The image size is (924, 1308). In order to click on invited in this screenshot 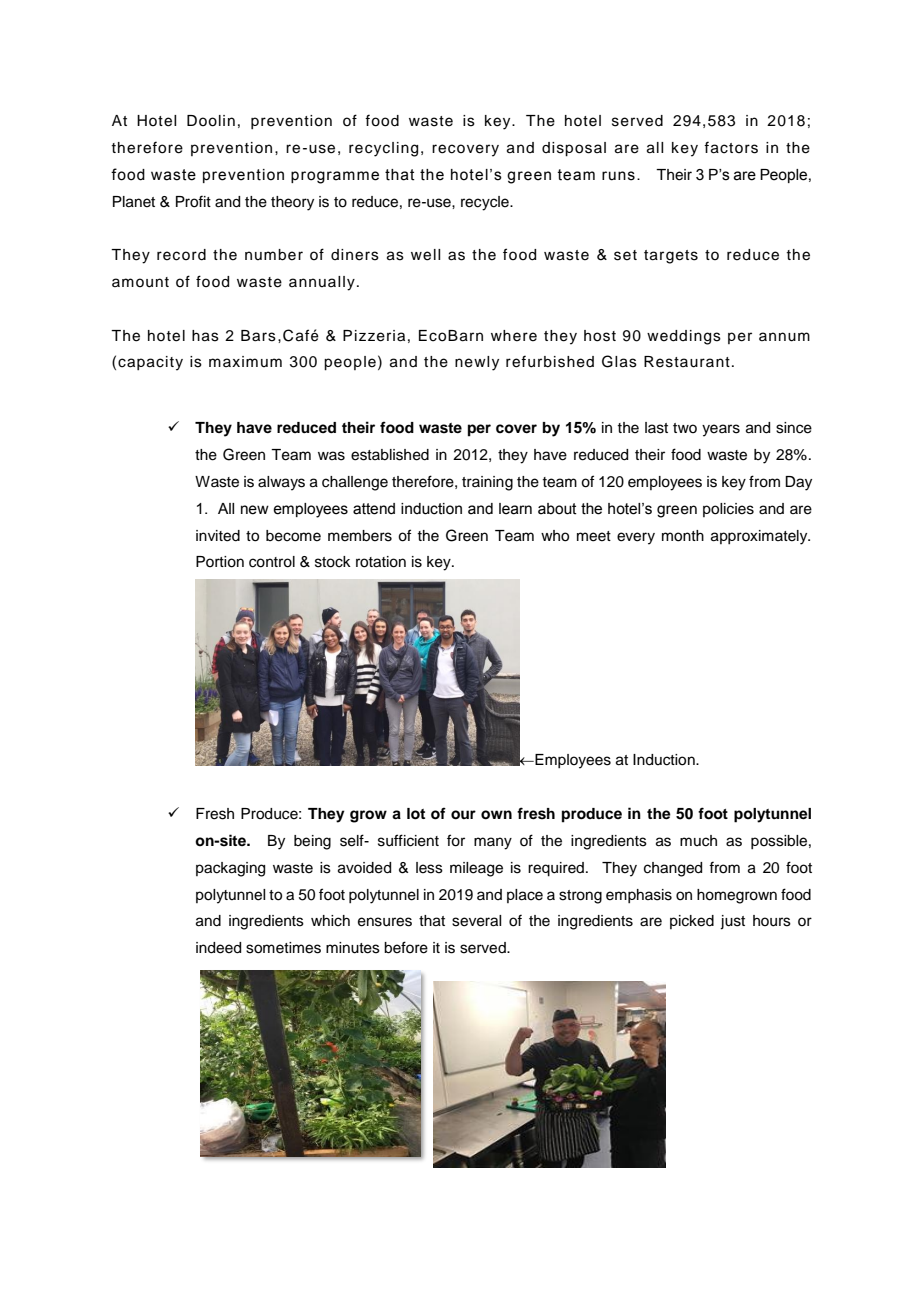, I will do `click(218, 536)`.
